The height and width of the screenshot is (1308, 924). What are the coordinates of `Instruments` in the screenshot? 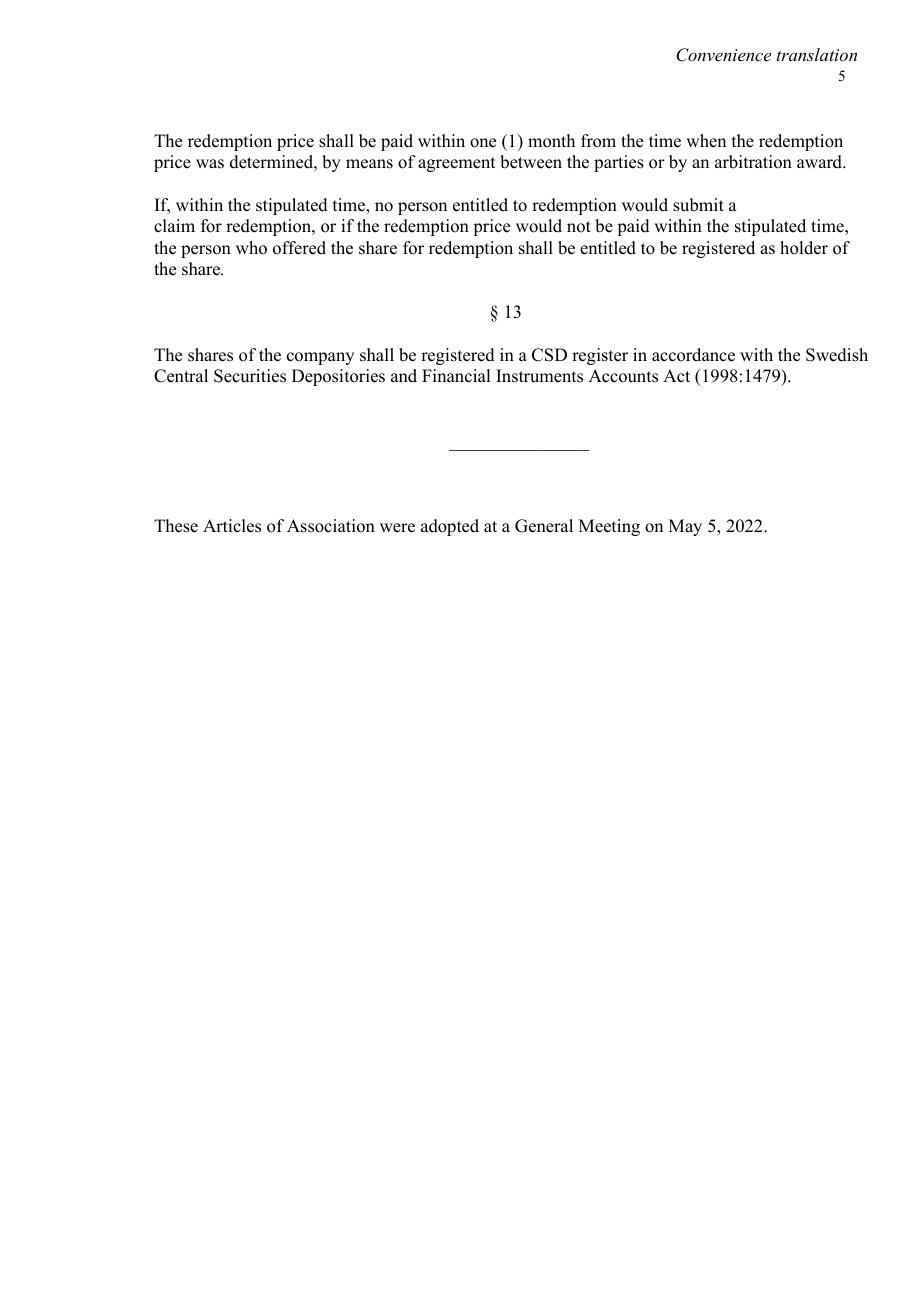 It's located at (539, 376).
